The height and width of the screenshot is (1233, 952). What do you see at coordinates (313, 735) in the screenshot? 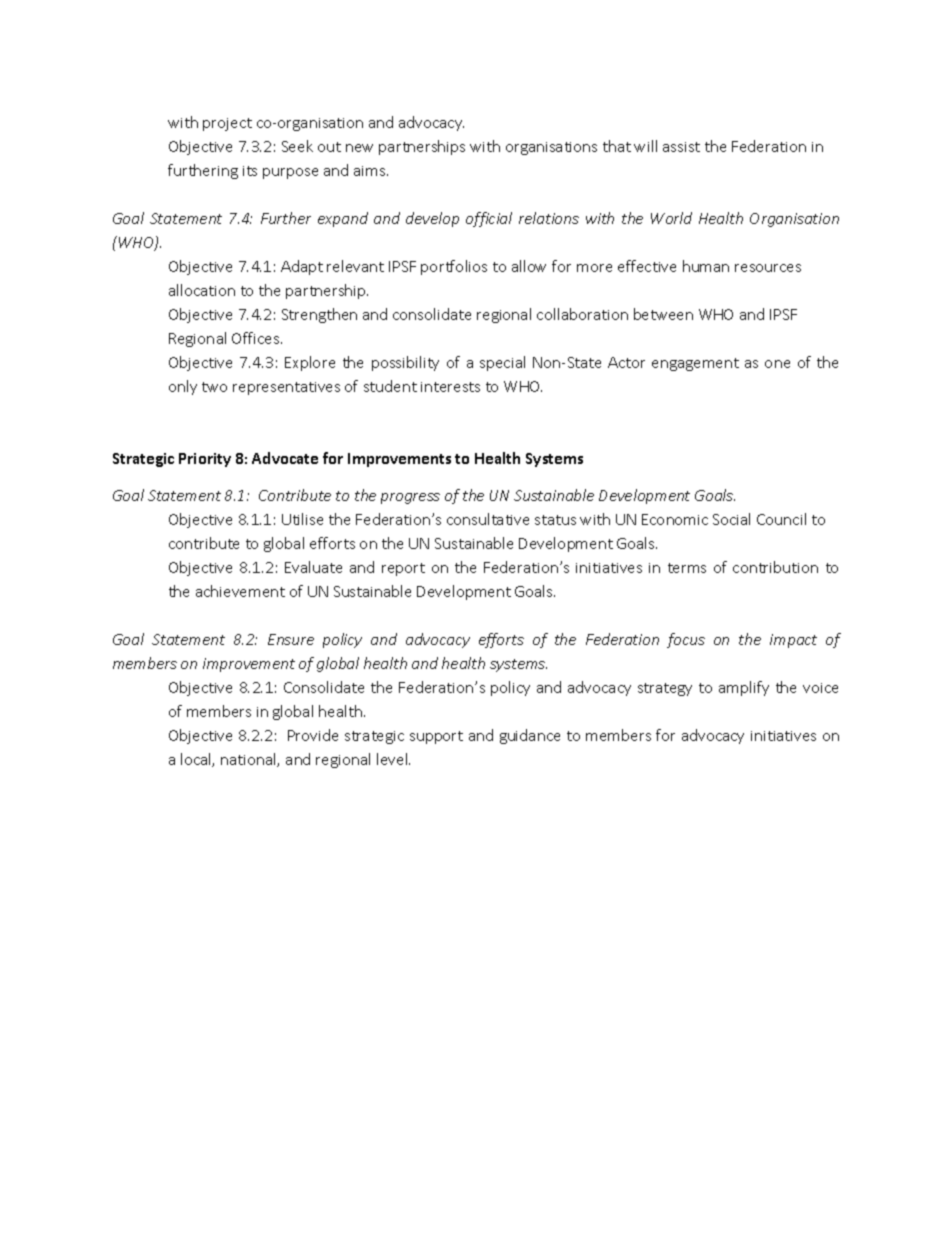
I see `Provide` at bounding box center [313, 735].
